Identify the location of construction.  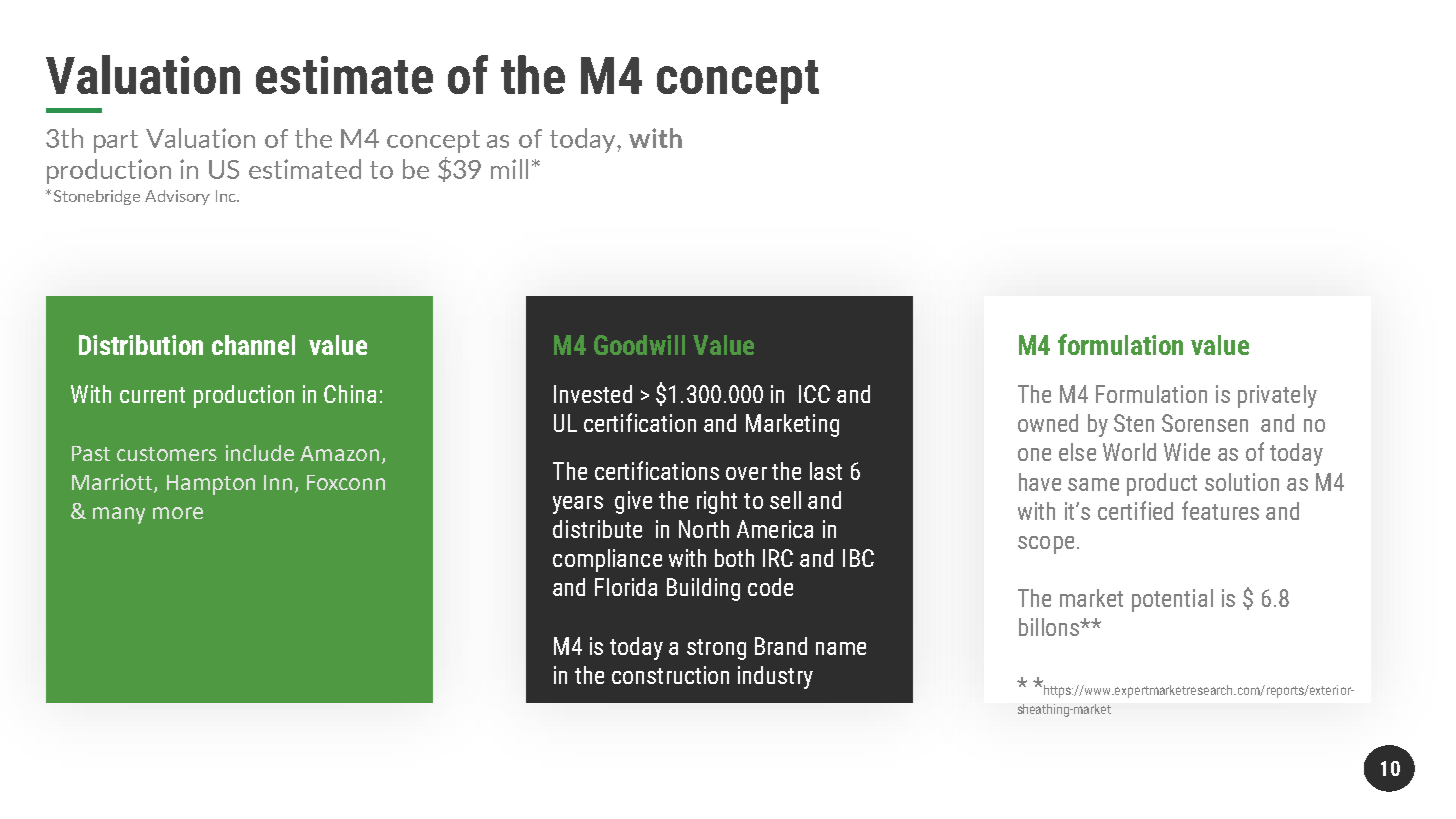
(670, 675).
